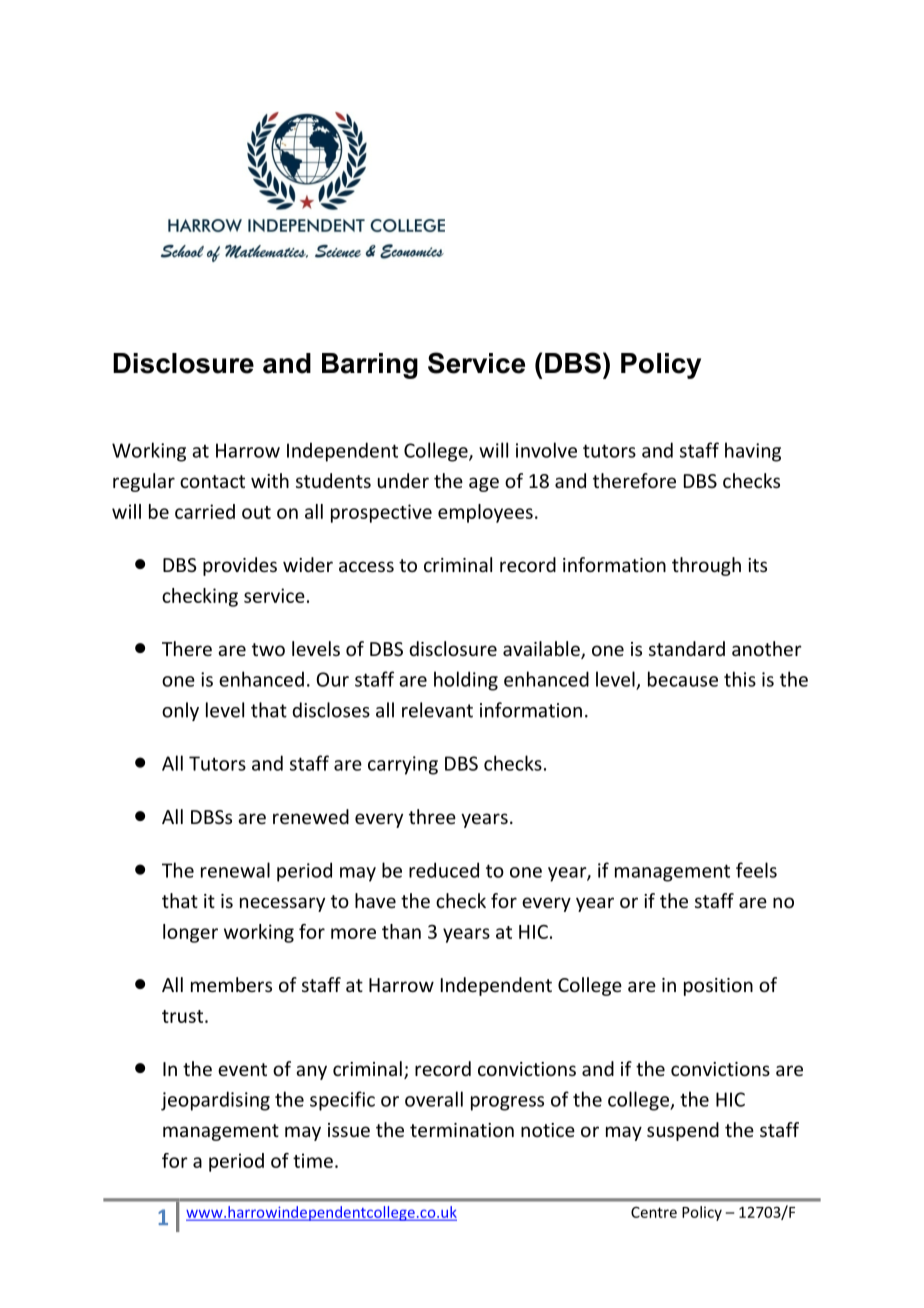  Describe the element at coordinates (466, 681) in the screenshot. I see `holding` at that location.
